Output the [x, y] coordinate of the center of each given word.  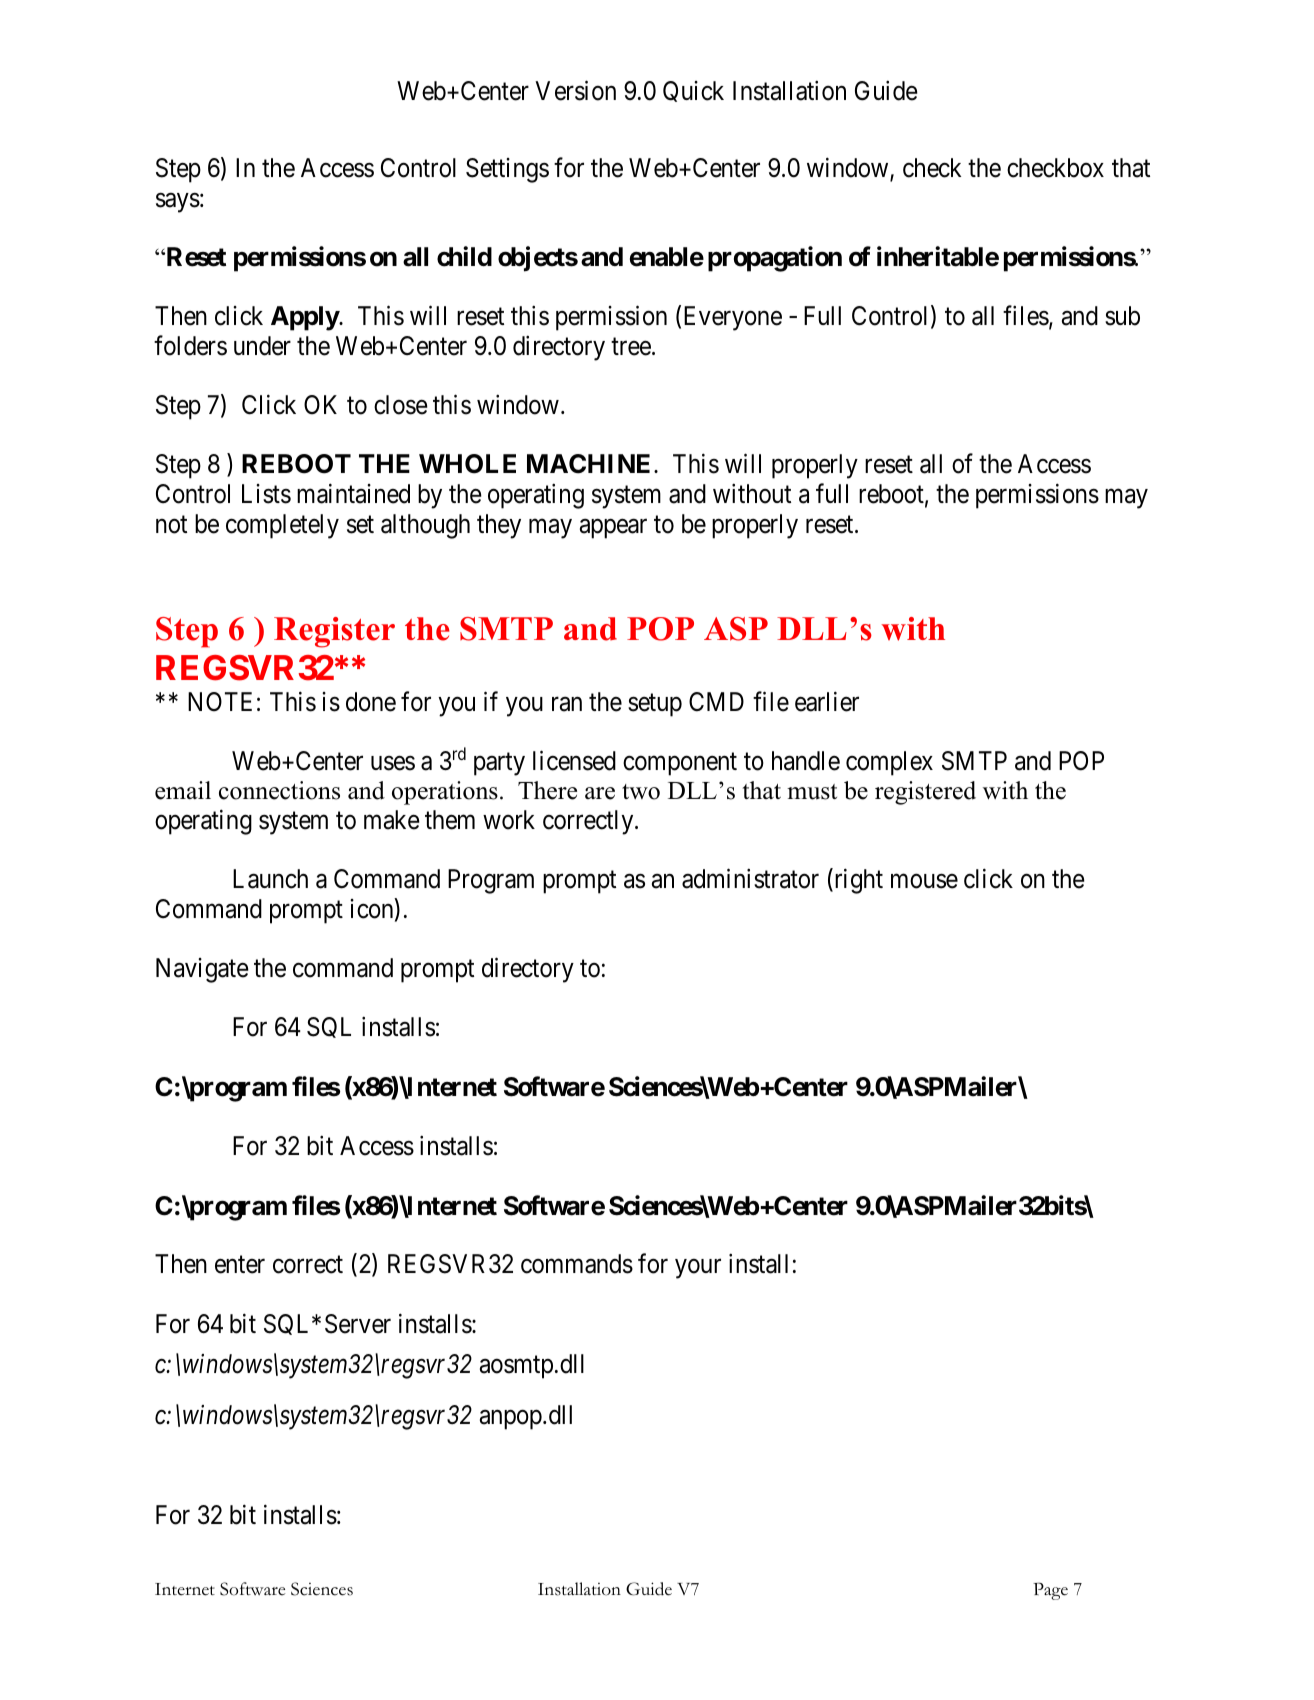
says [178, 203]
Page [1050, 1591]
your [698, 1269]
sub [1122, 316]
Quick [693, 91]
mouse [924, 881]
